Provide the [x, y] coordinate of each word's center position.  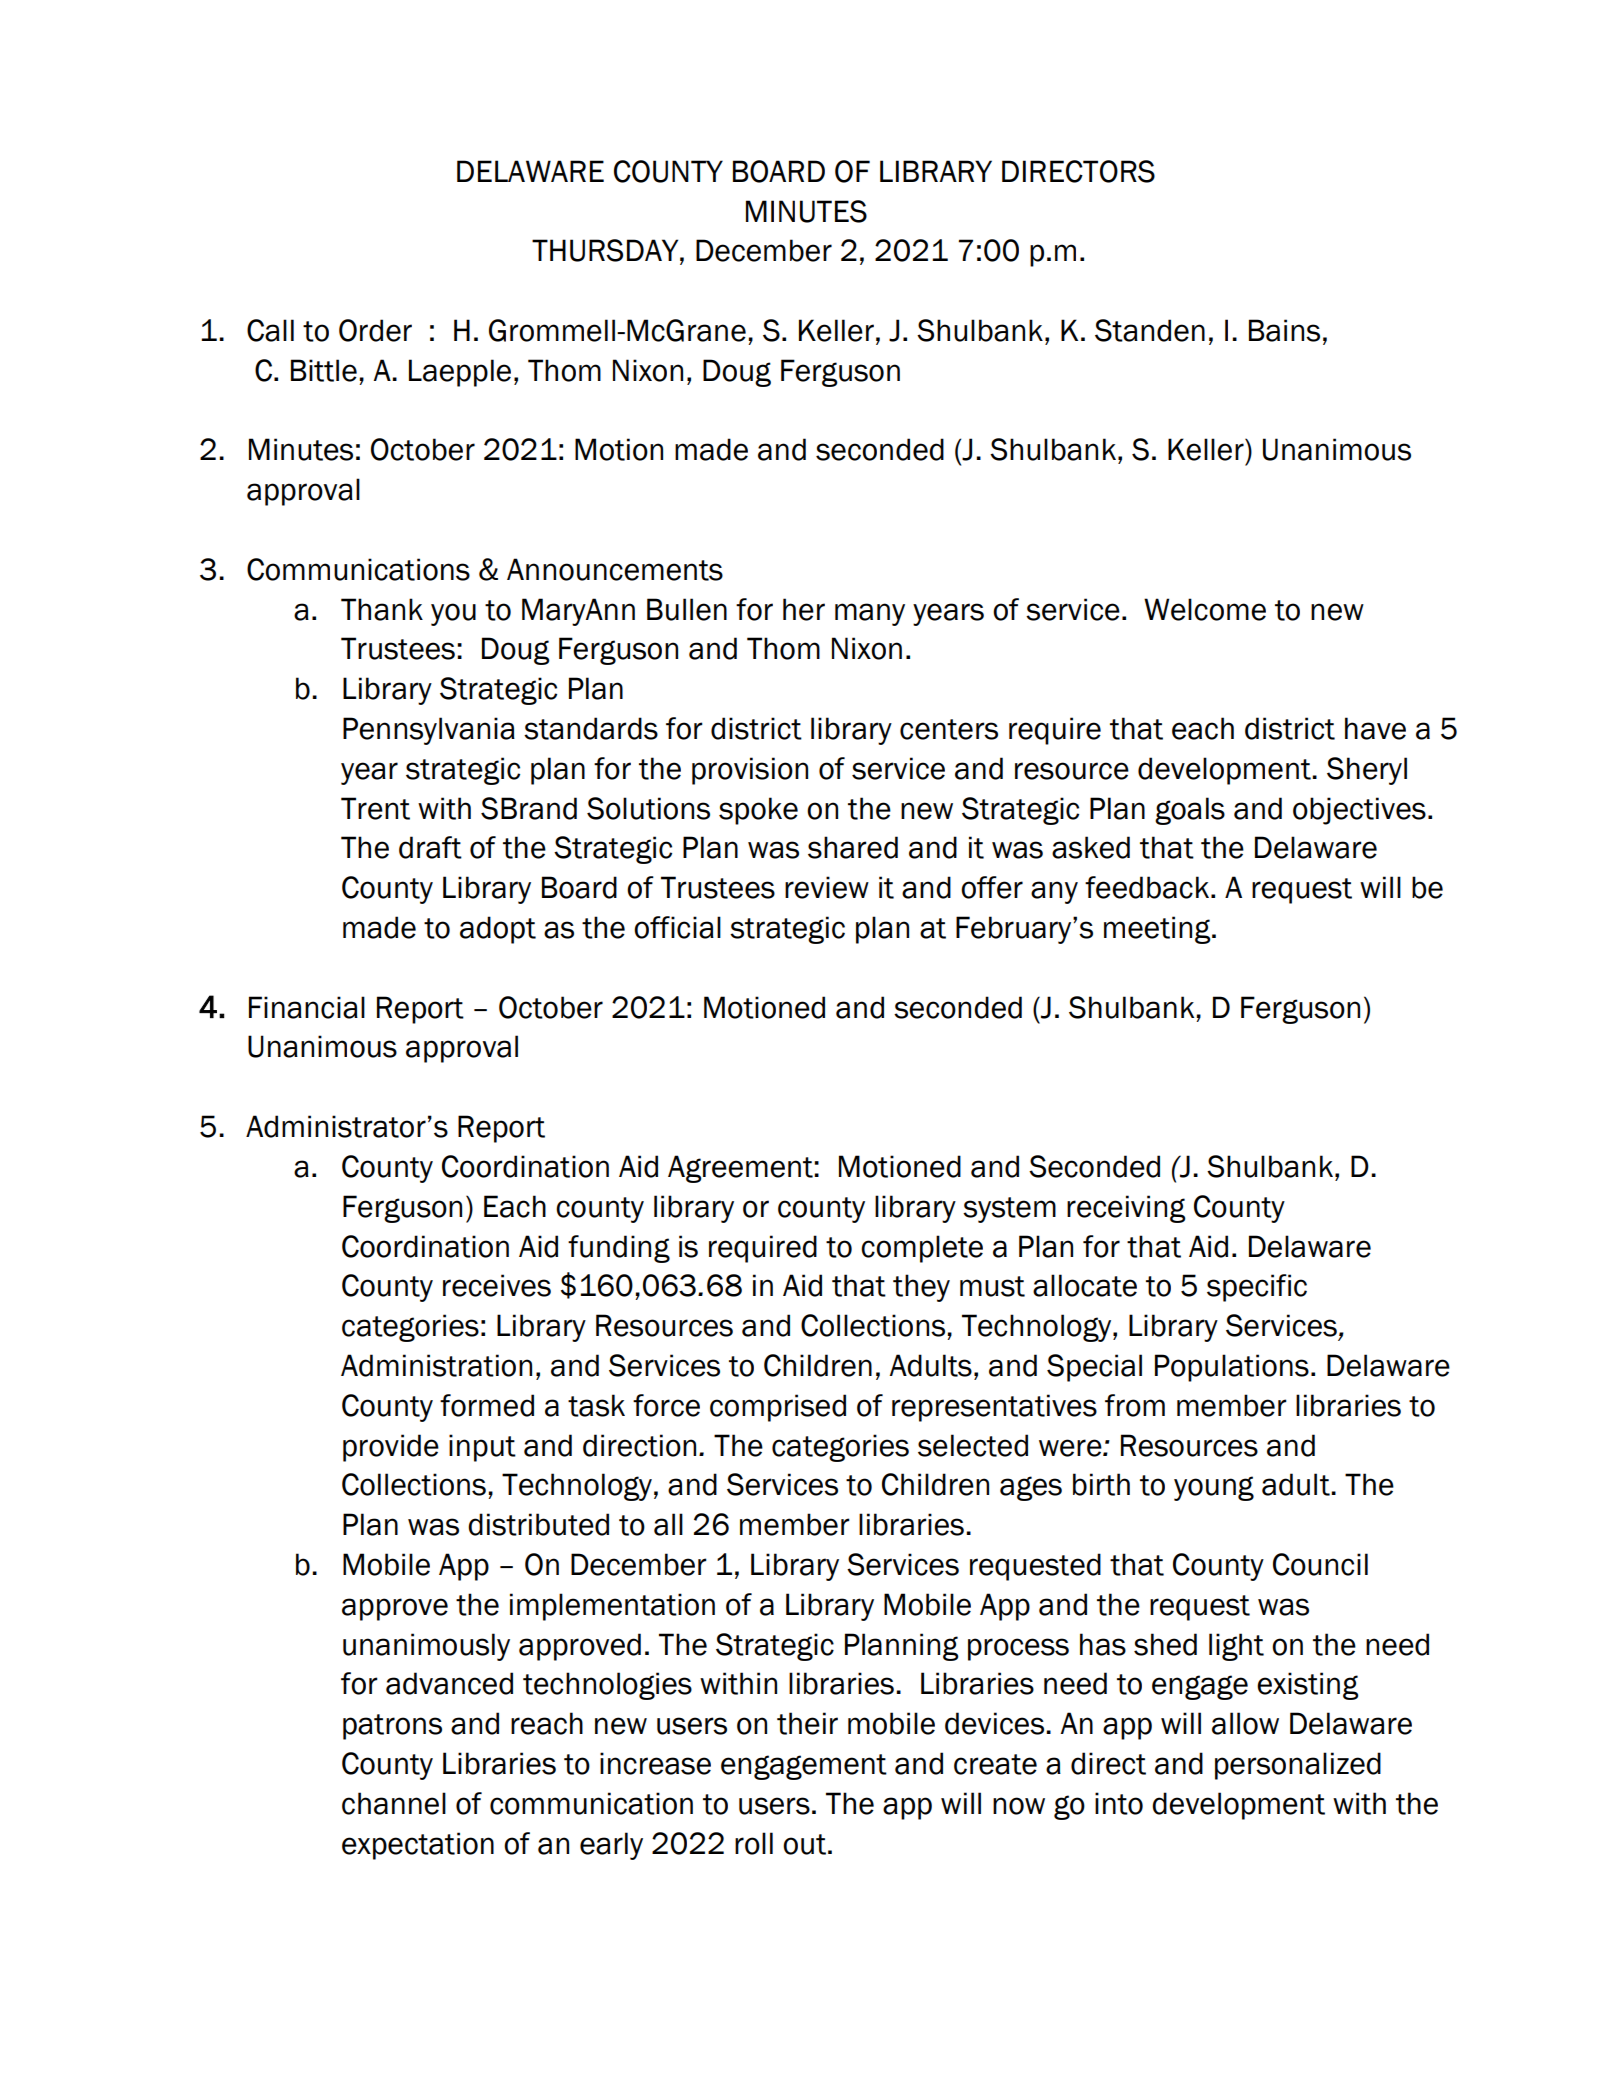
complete [922, 1249]
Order [375, 330]
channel [394, 1803]
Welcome [1205, 609]
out [804, 1844]
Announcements [615, 569]
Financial [307, 1007]
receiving [1126, 1209]
